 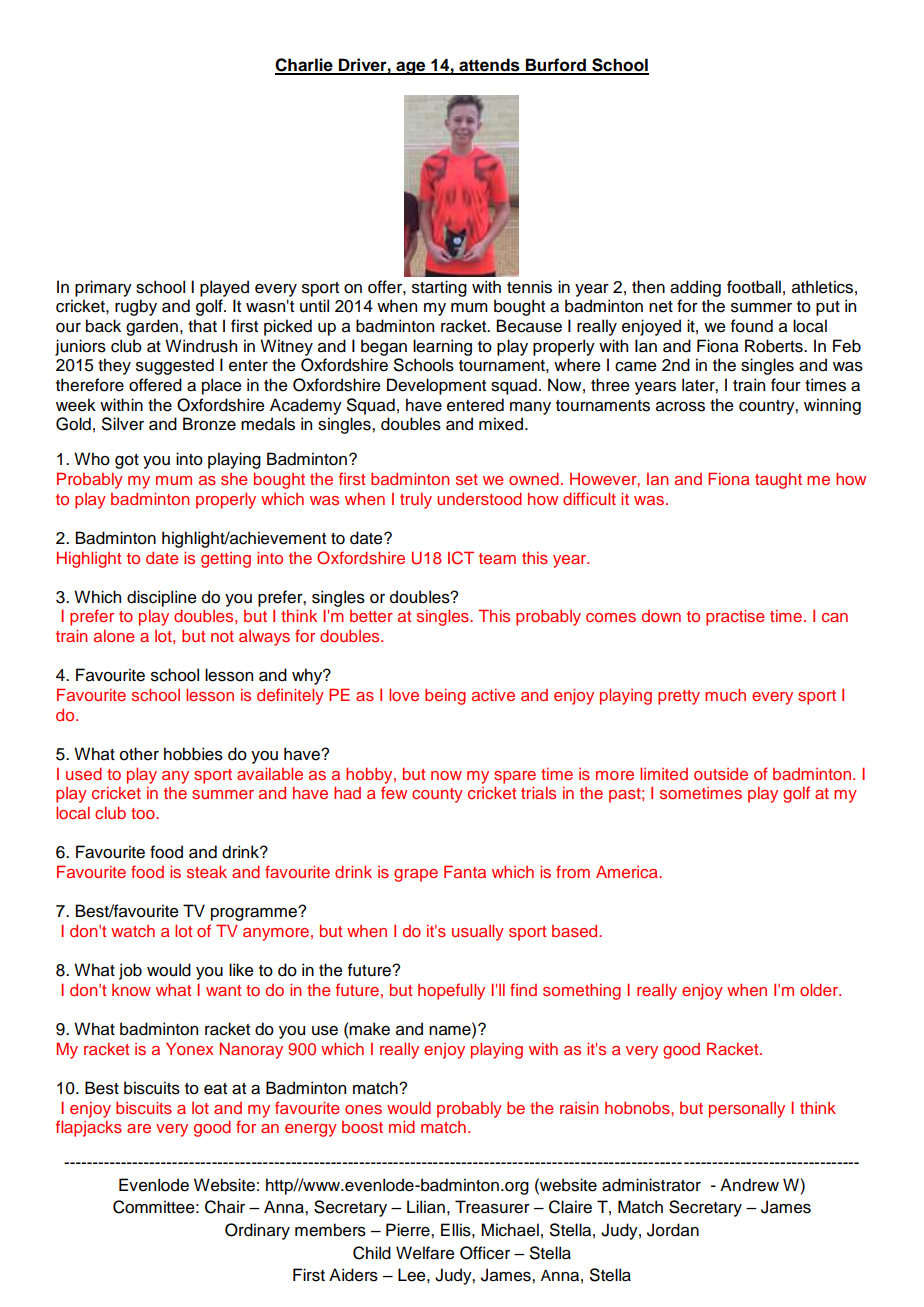 What do you see at coordinates (489, 66) in the image?
I see `attends` at bounding box center [489, 66].
